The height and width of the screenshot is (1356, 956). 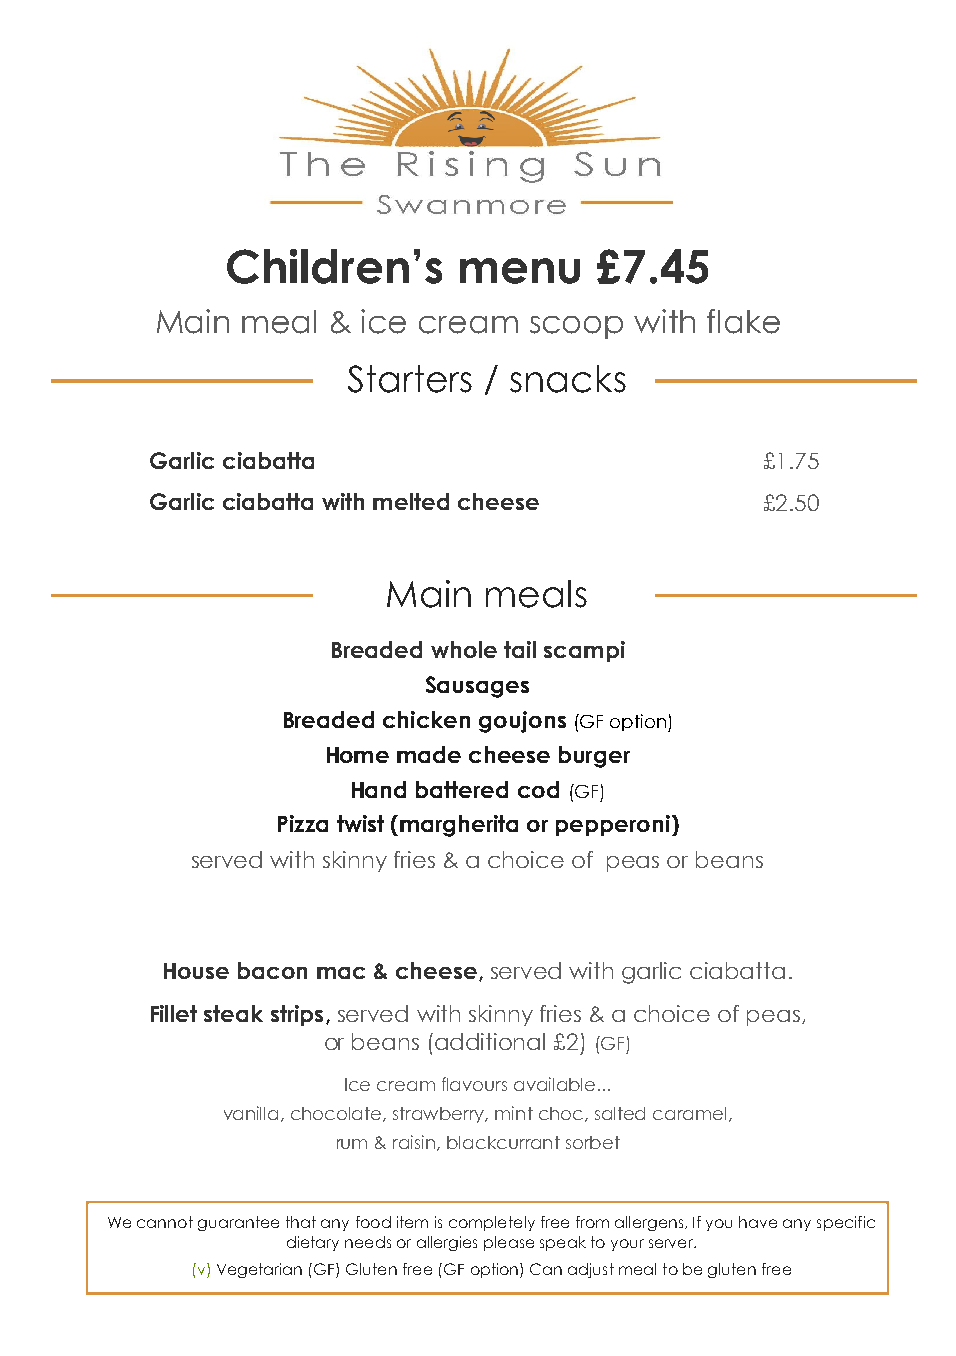 What do you see at coordinates (490, 1041) in the screenshot?
I see `additional` at bounding box center [490, 1041].
